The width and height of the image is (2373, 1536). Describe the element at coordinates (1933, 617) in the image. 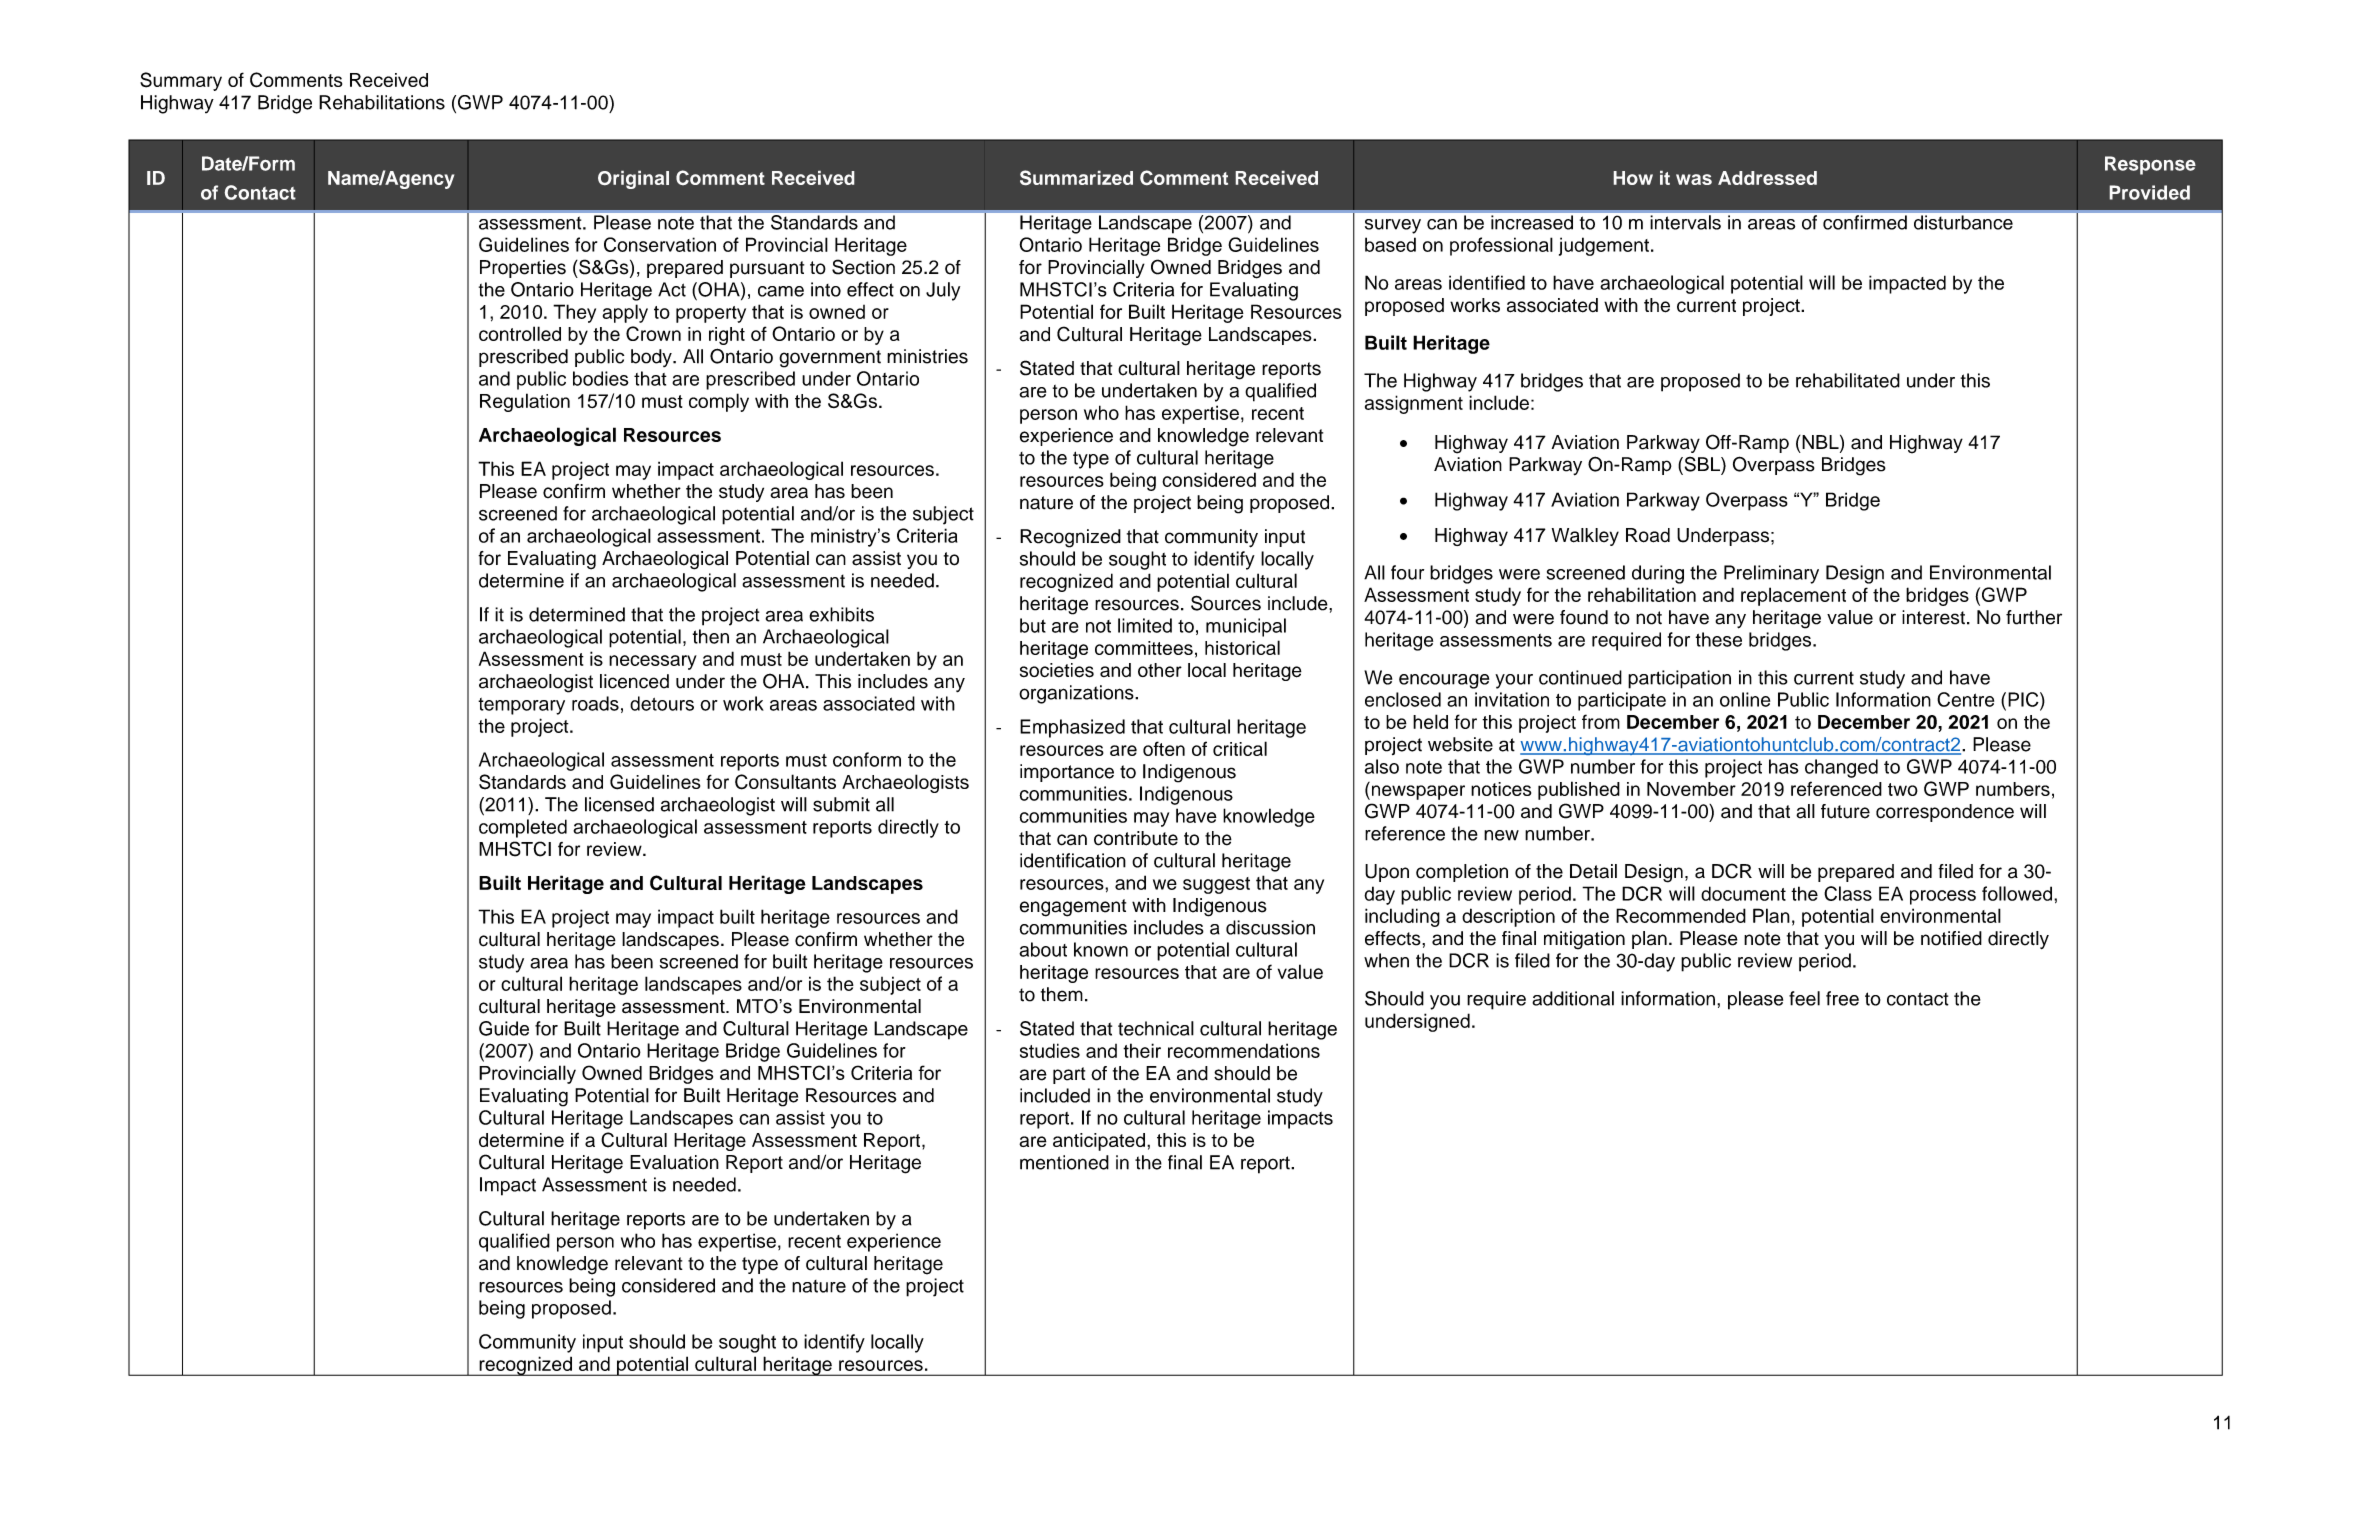

I see `interest` at that location.
